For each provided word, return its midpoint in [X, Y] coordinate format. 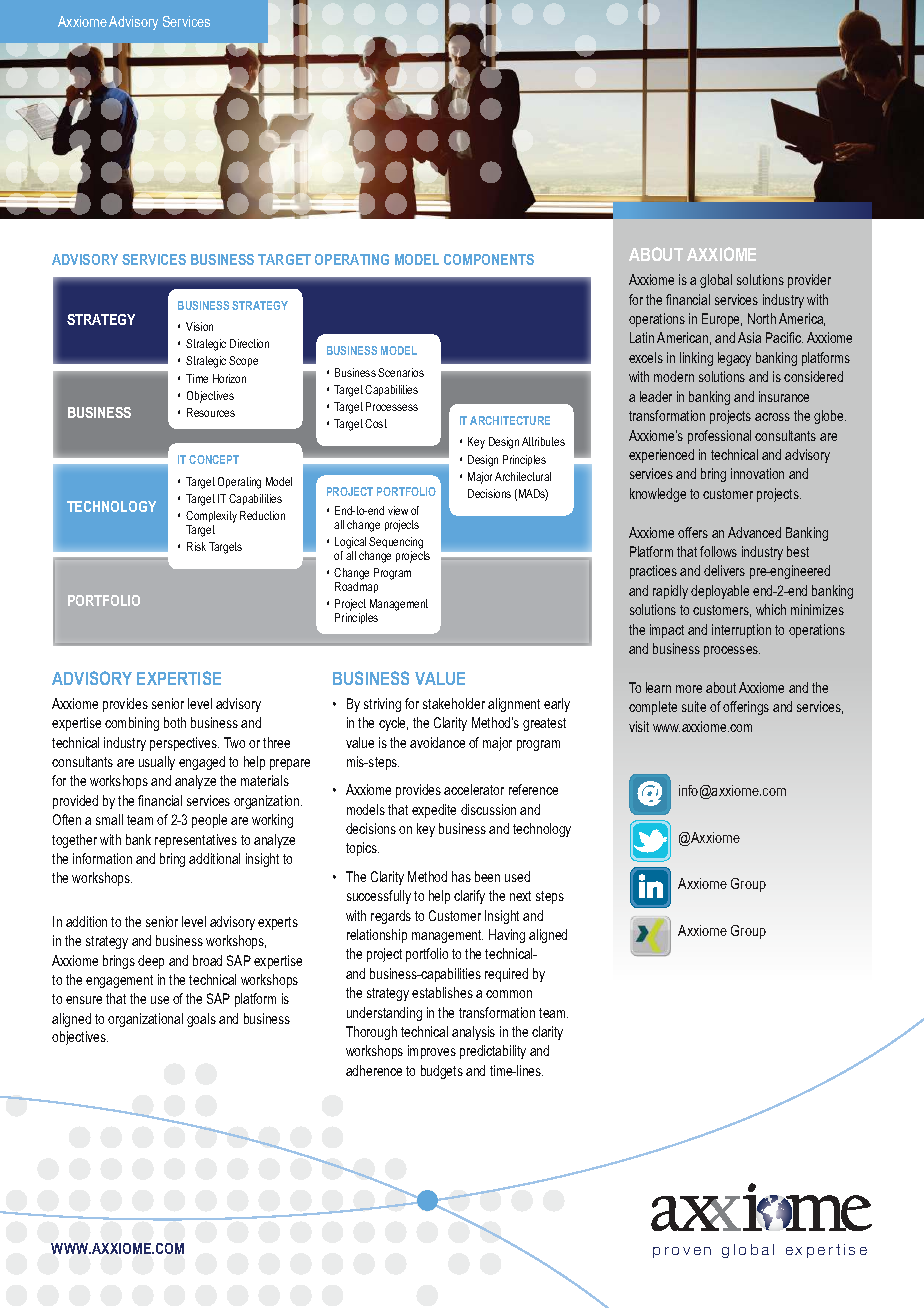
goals [201, 1020]
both [175, 722]
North [762, 318]
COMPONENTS [489, 259]
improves [432, 1052]
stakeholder [454, 703]
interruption [741, 631]
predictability [493, 1052]
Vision [199, 326]
